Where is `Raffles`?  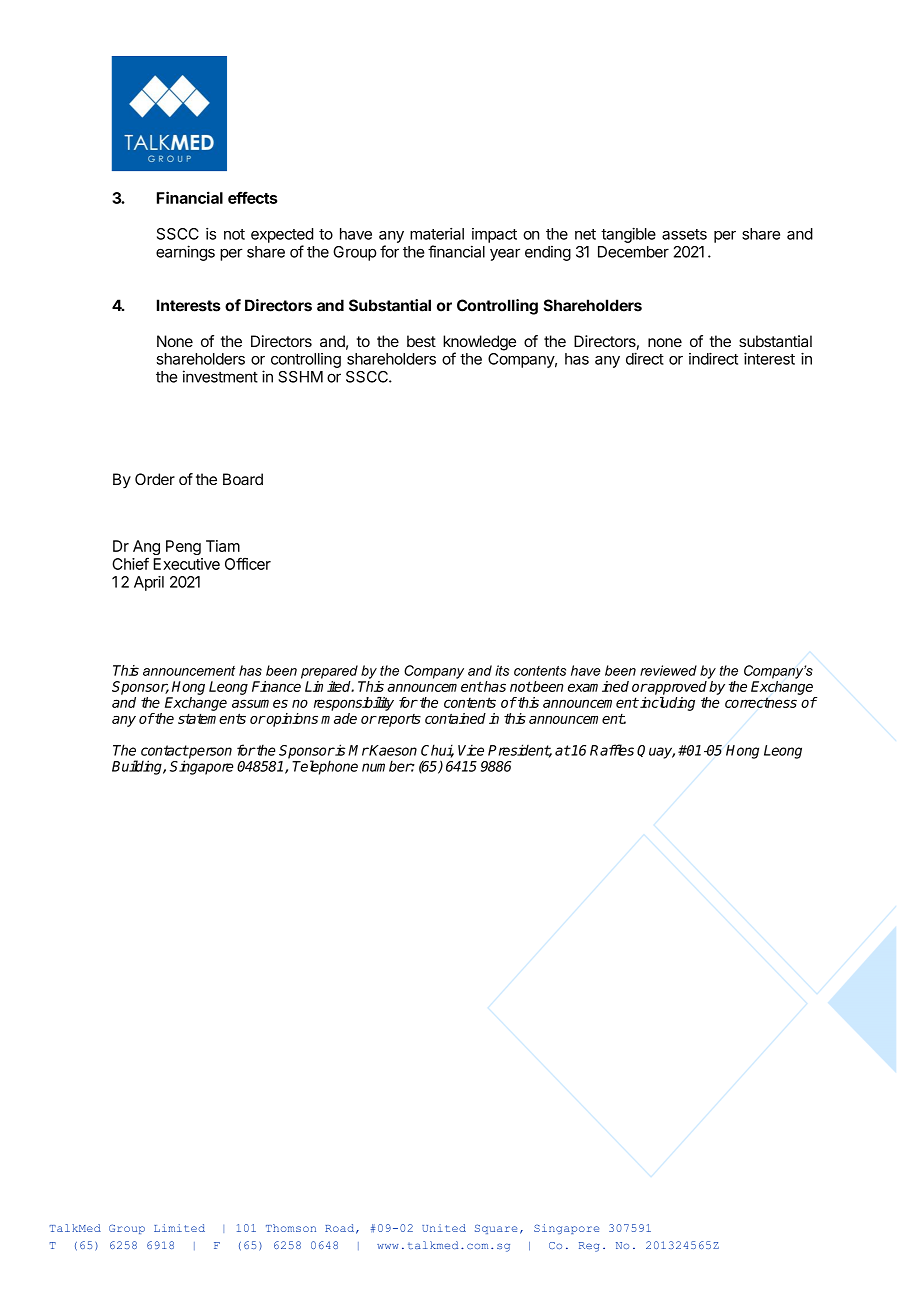 Raffles is located at coordinates (612, 750).
